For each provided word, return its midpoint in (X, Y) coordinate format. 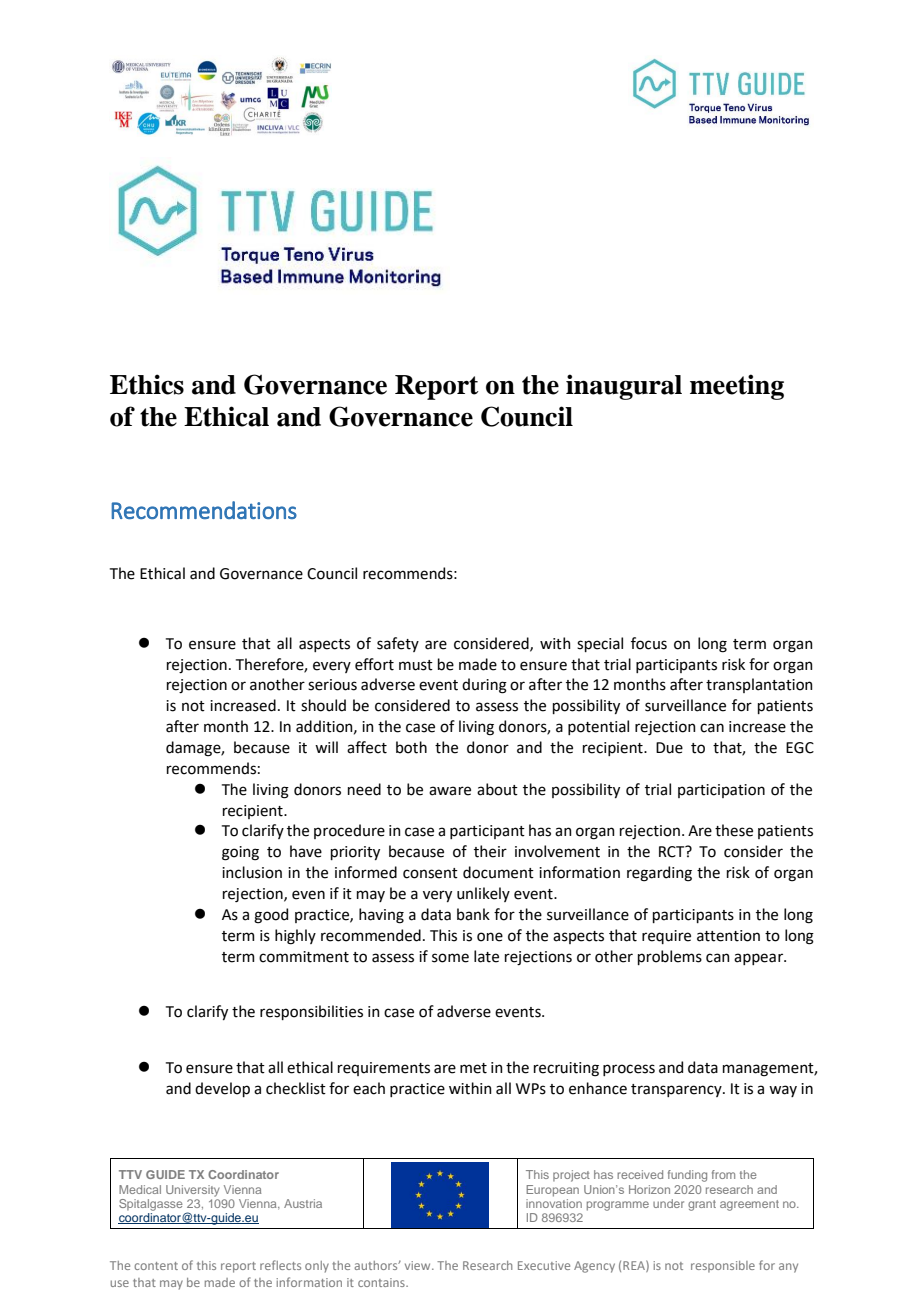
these (734, 830)
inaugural (624, 387)
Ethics (147, 384)
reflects (280, 1265)
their (490, 851)
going (240, 853)
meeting (737, 387)
